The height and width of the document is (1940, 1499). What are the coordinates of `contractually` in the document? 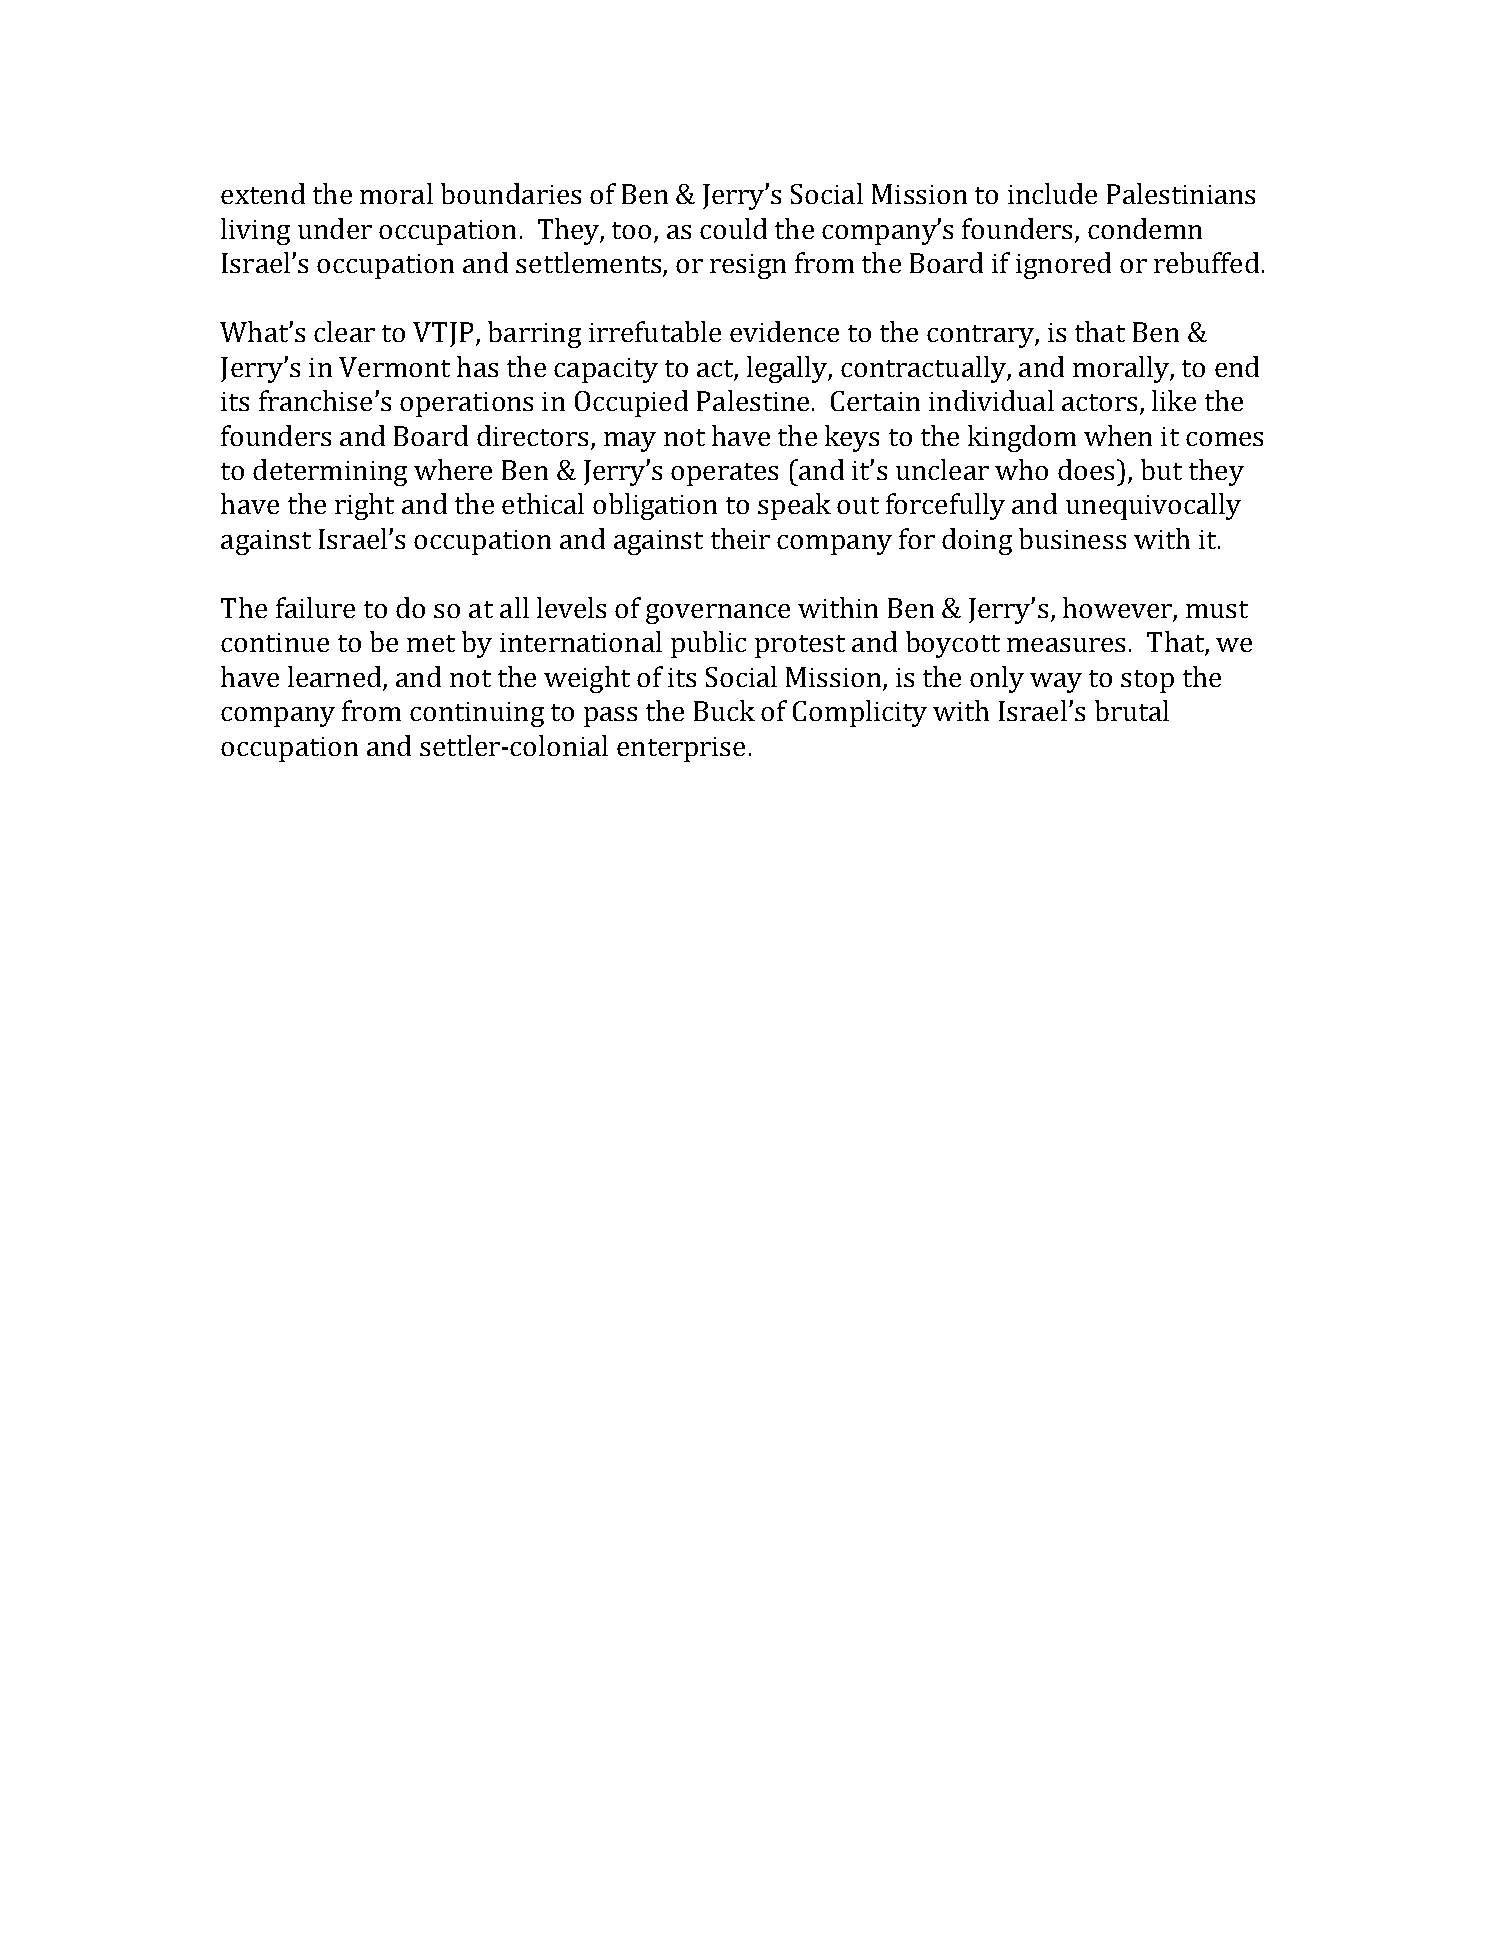 It's located at (924, 369).
